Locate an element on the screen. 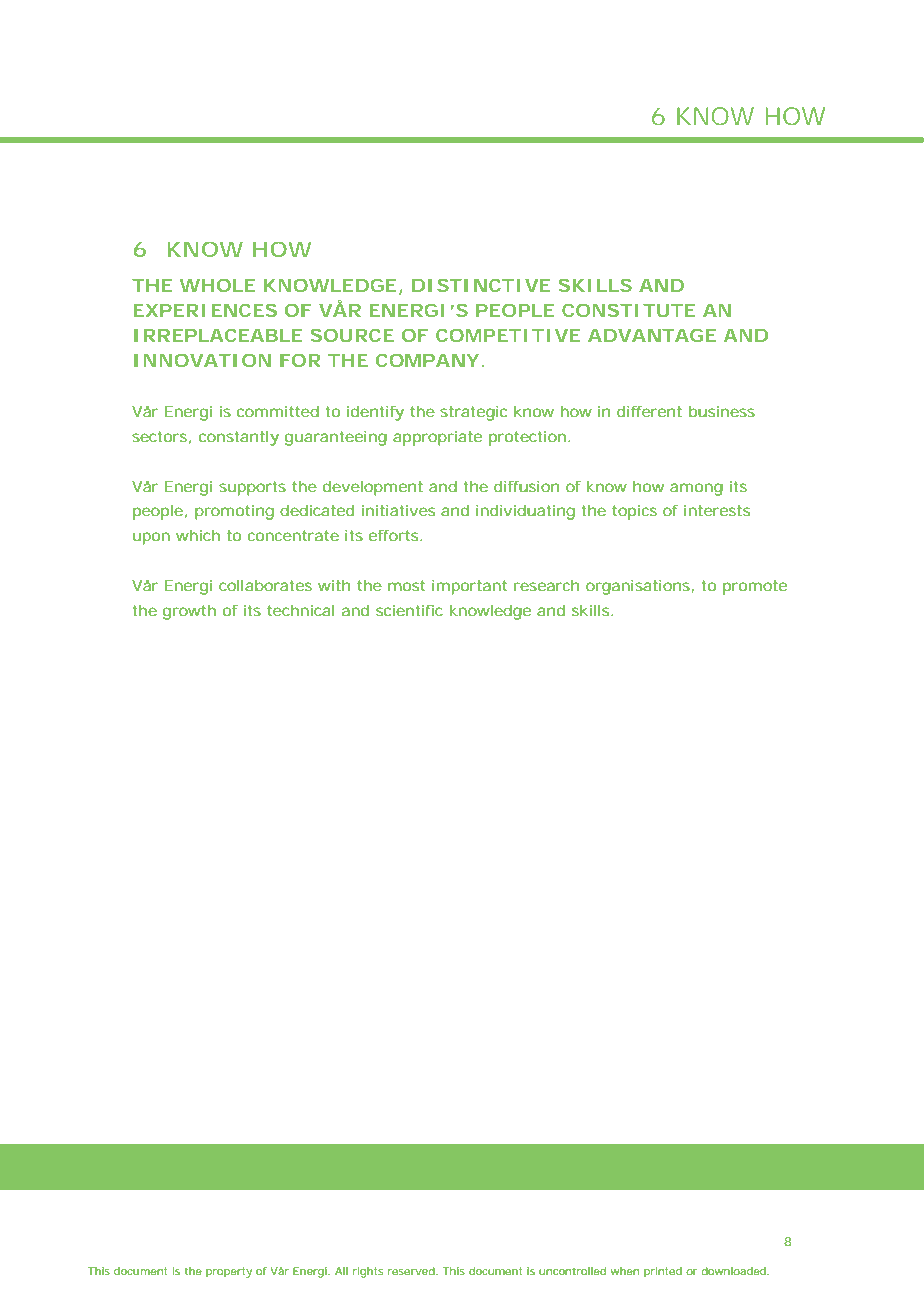 The width and height of the screenshot is (924, 1308). collaborates is located at coordinates (265, 585).
